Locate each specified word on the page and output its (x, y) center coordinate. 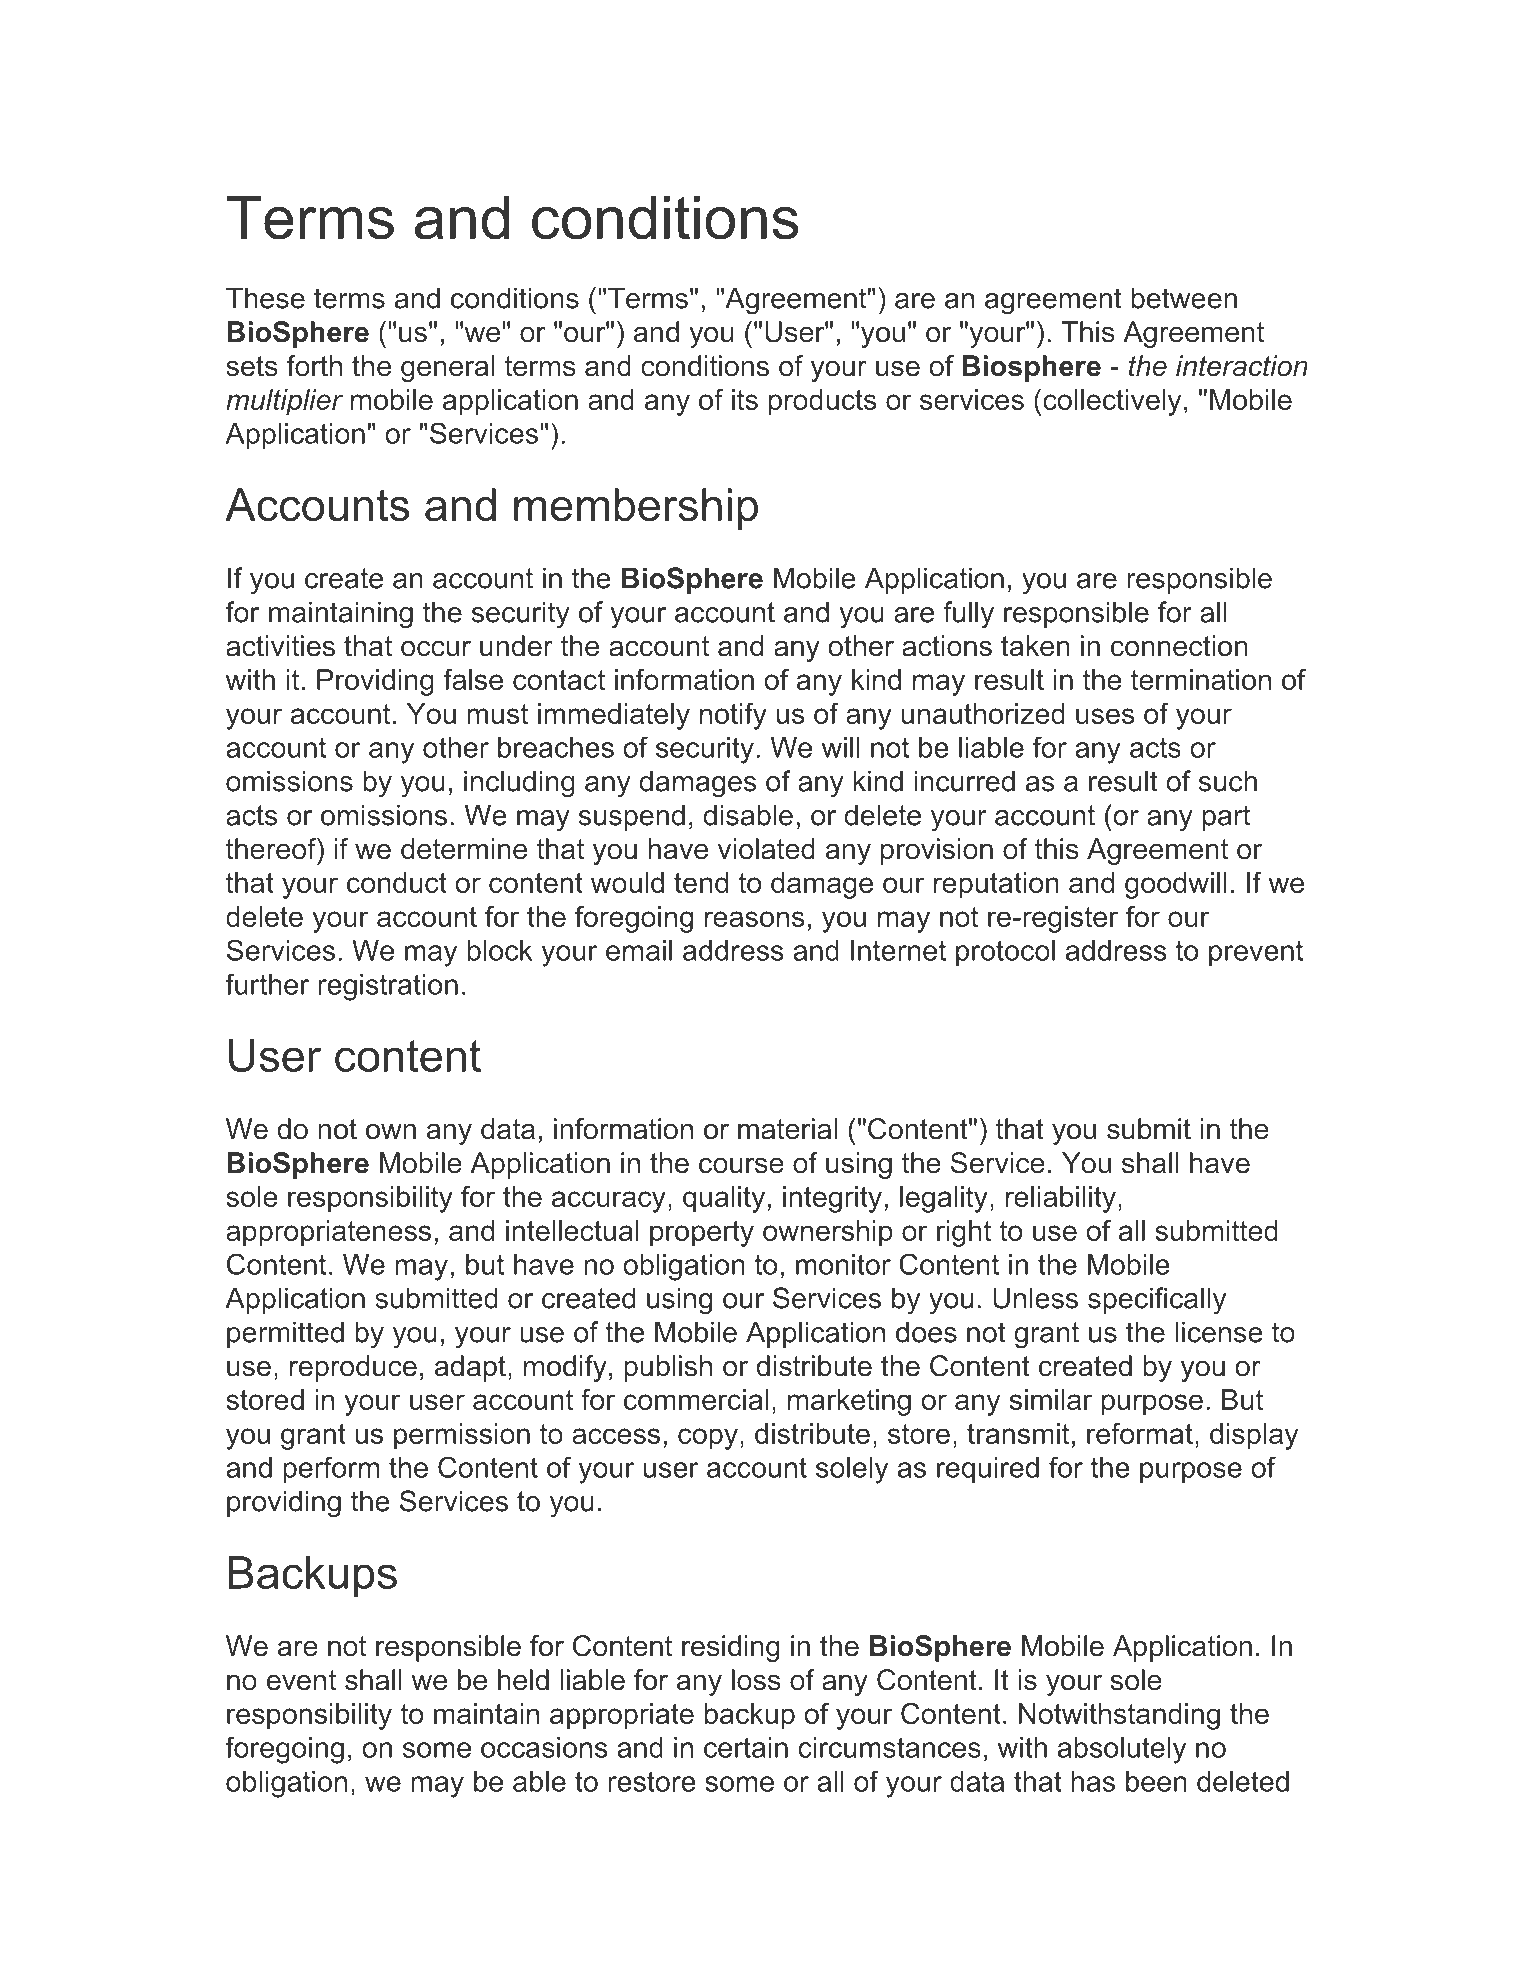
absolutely (1122, 1750)
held (523, 1680)
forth (314, 366)
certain (746, 1747)
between (1184, 298)
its (745, 399)
